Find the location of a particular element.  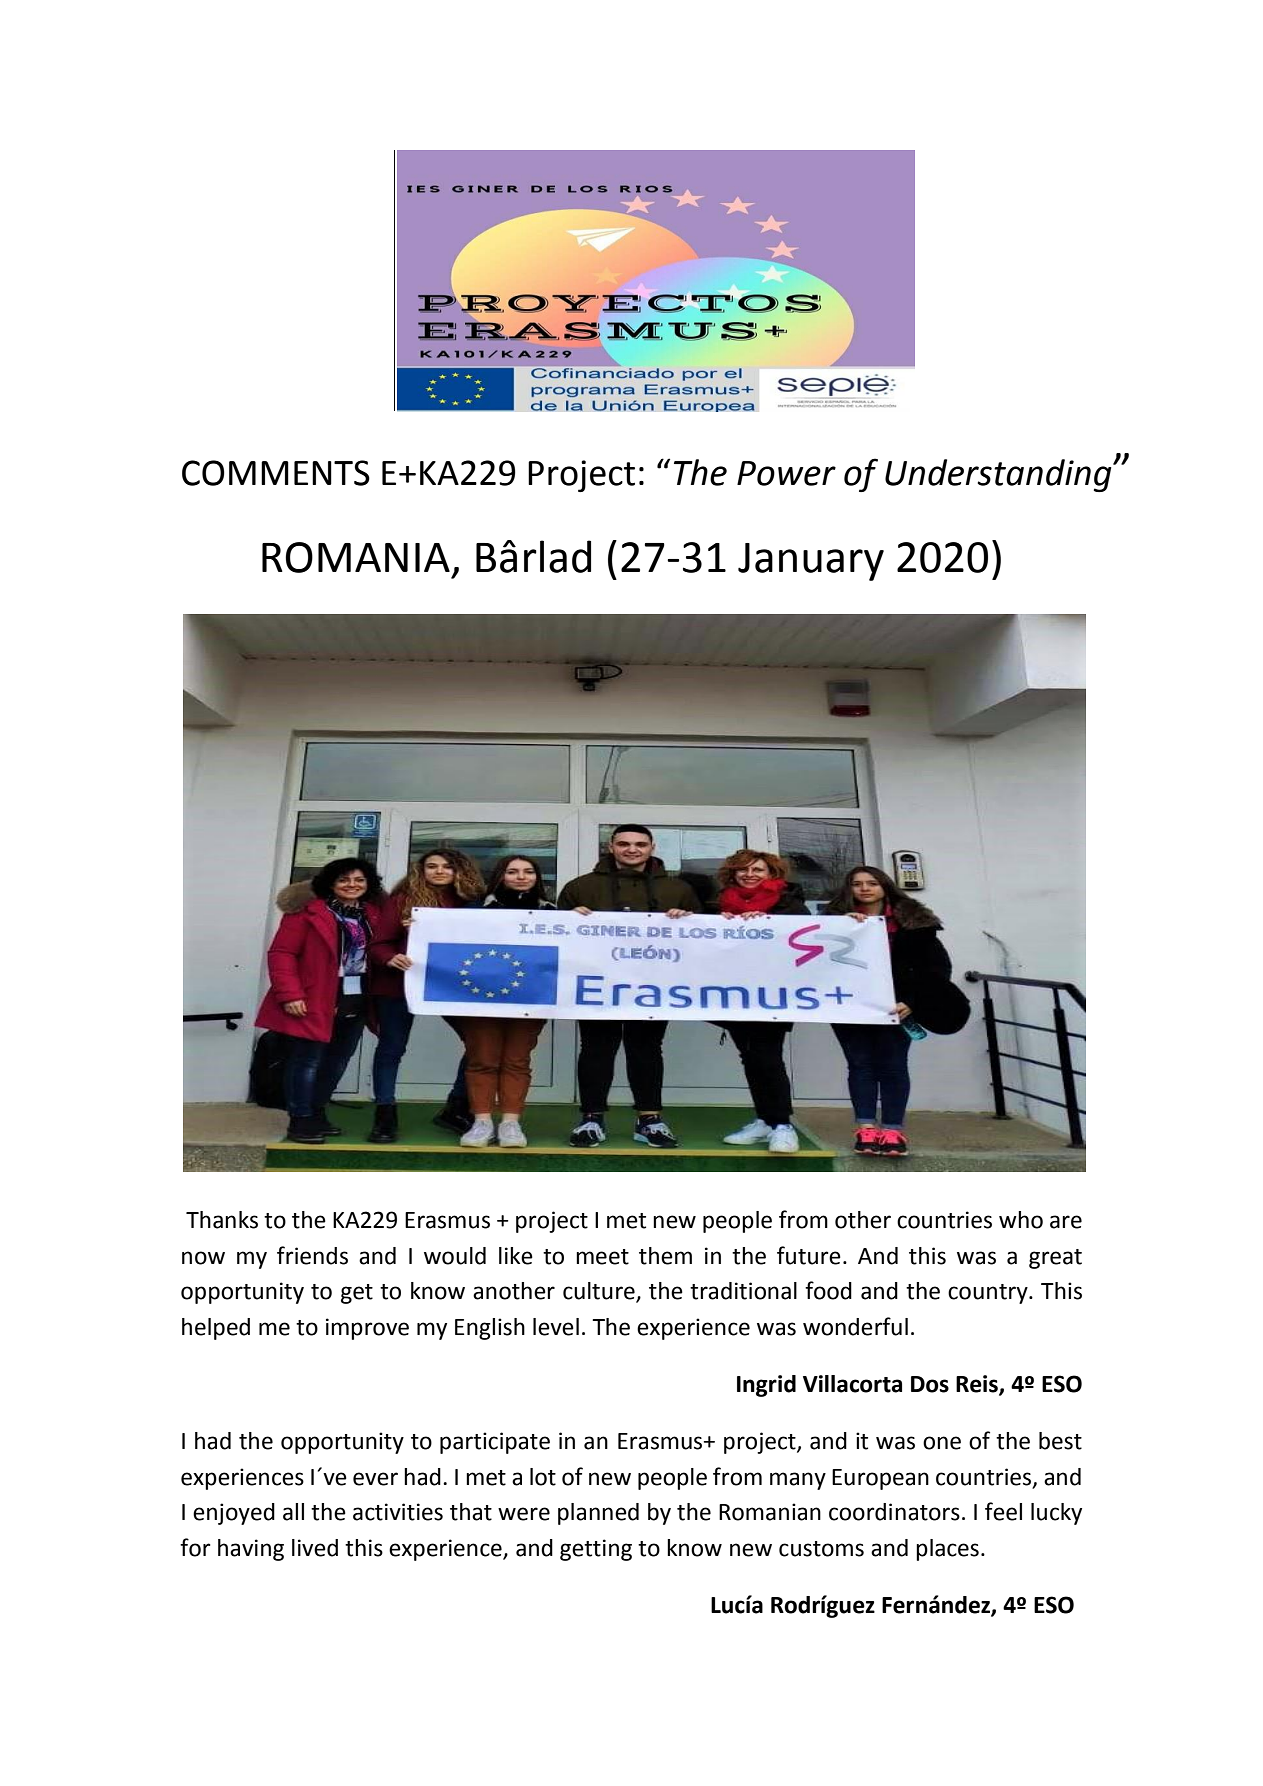

Thanks is located at coordinates (222, 1220).
